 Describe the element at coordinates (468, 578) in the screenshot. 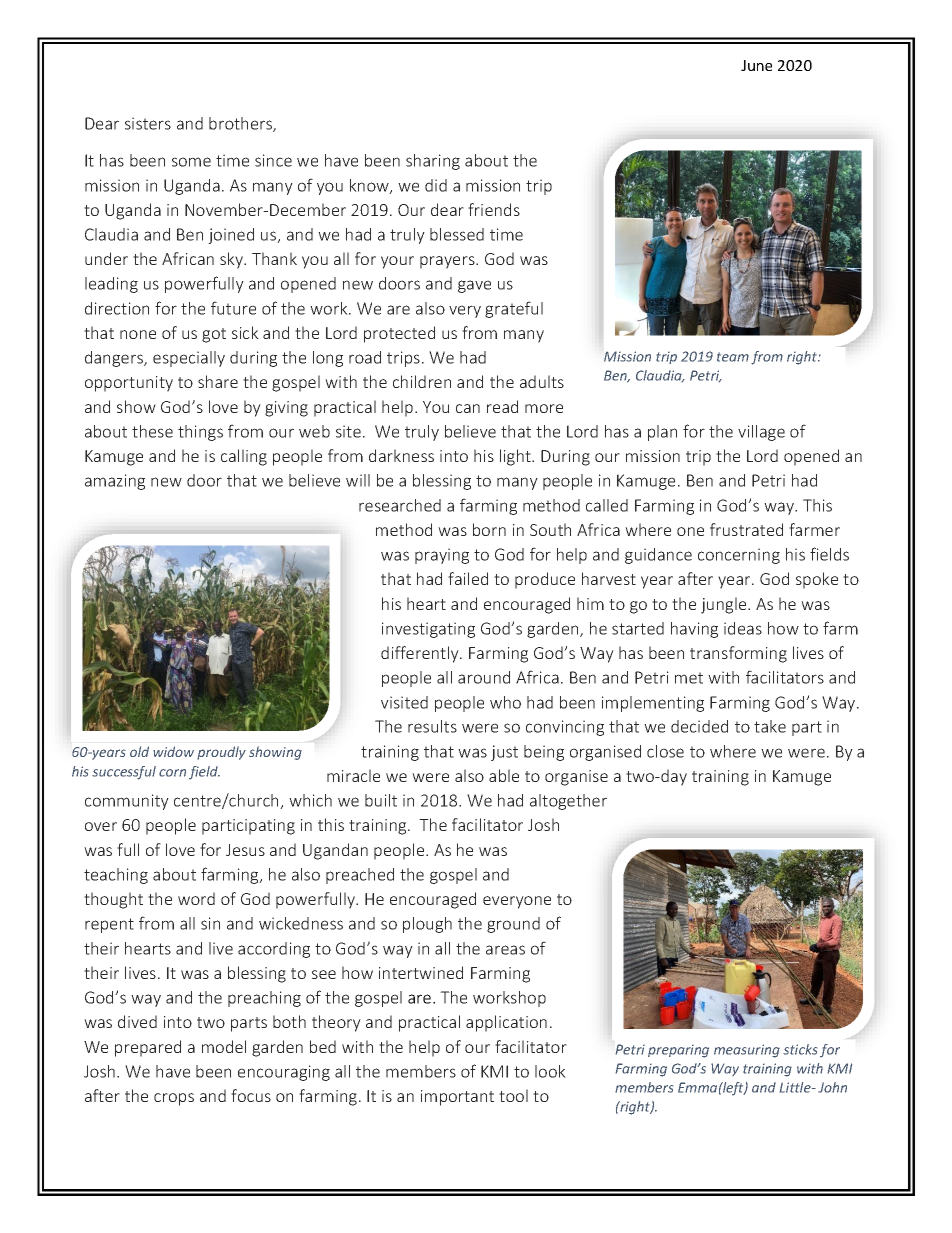

I see `failed` at that location.
